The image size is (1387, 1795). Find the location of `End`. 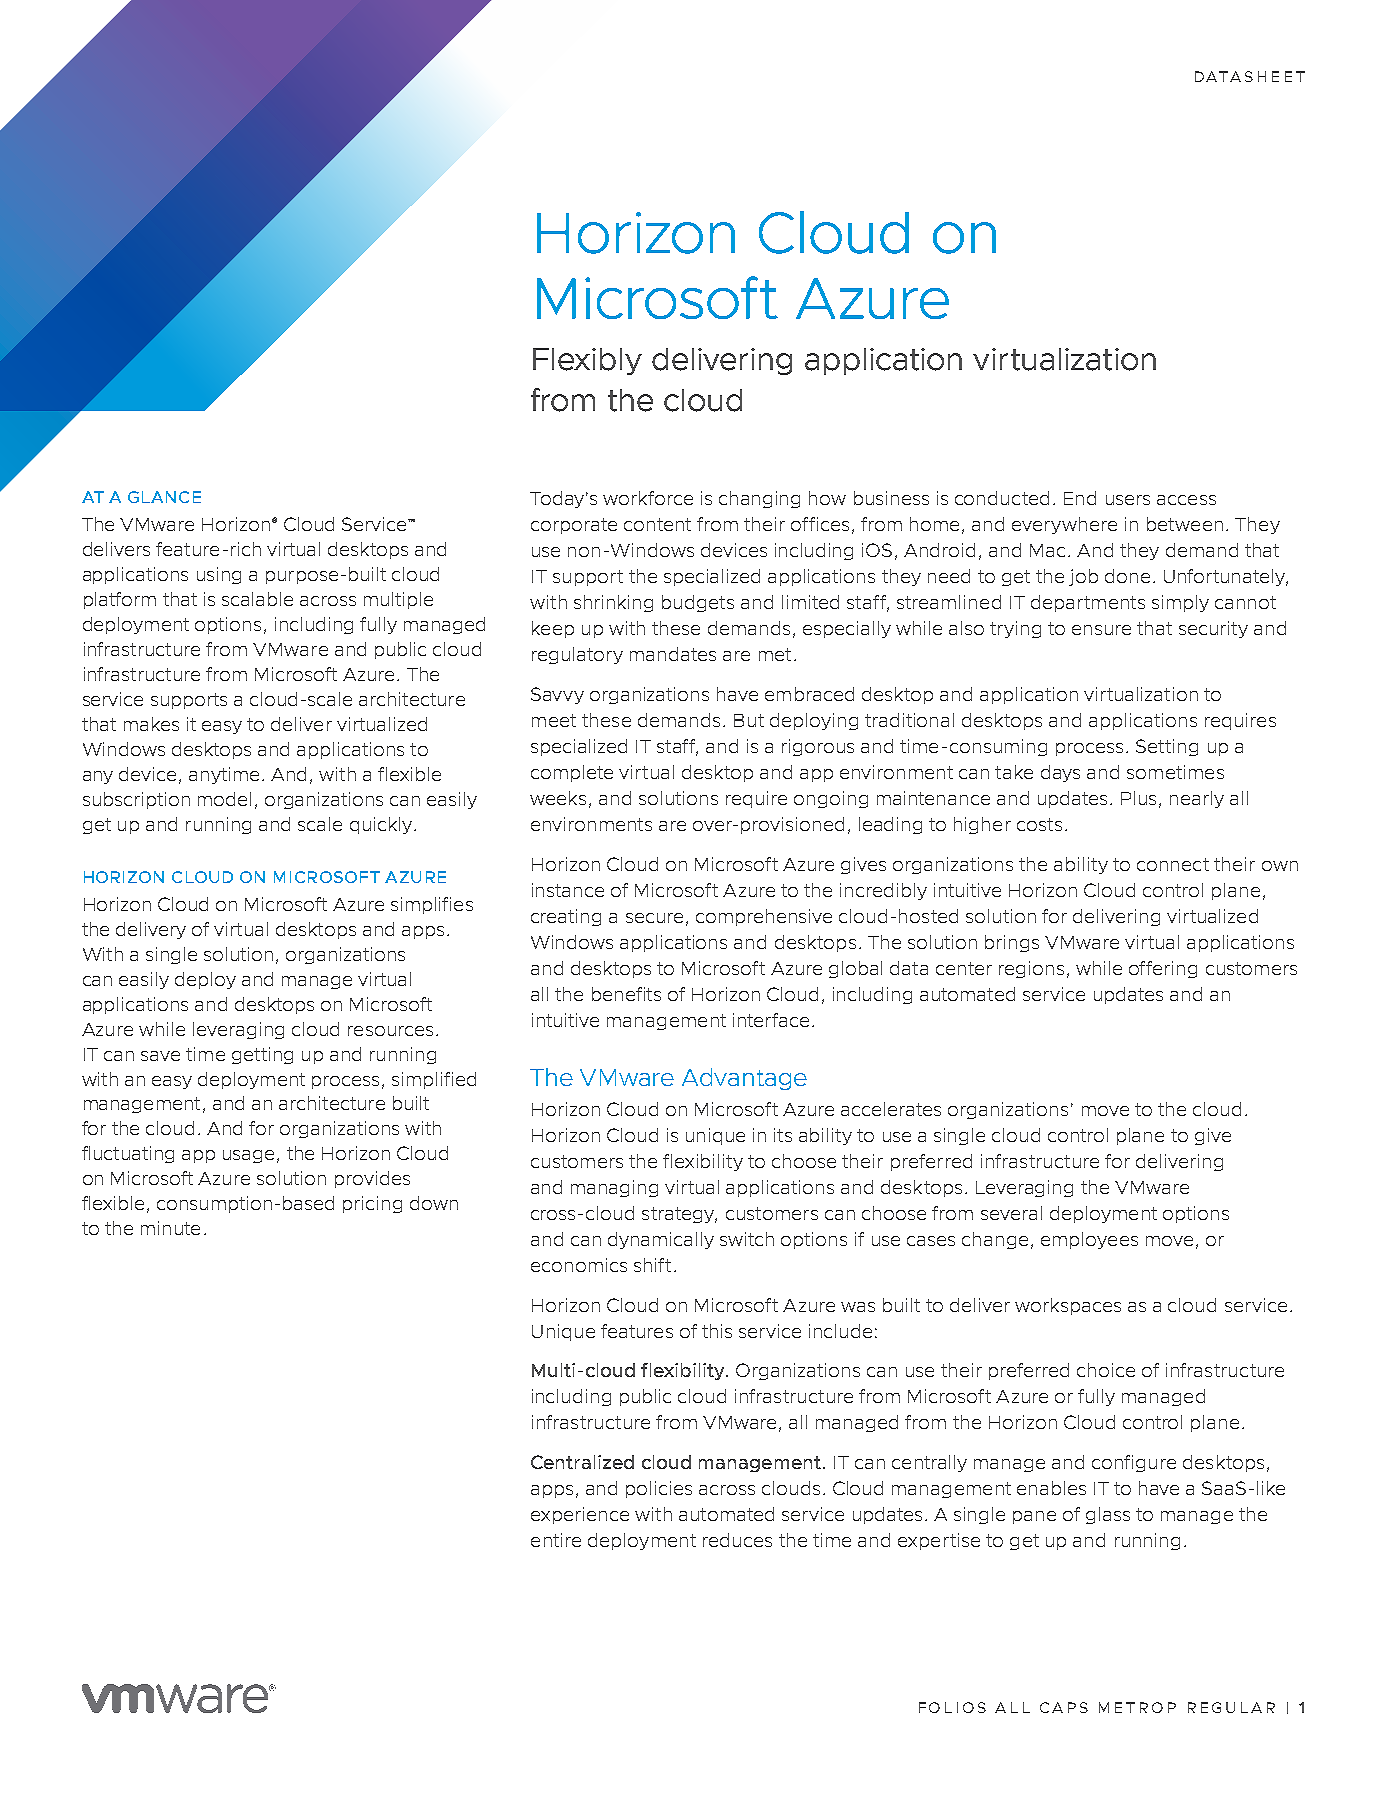

End is located at coordinates (1080, 498).
